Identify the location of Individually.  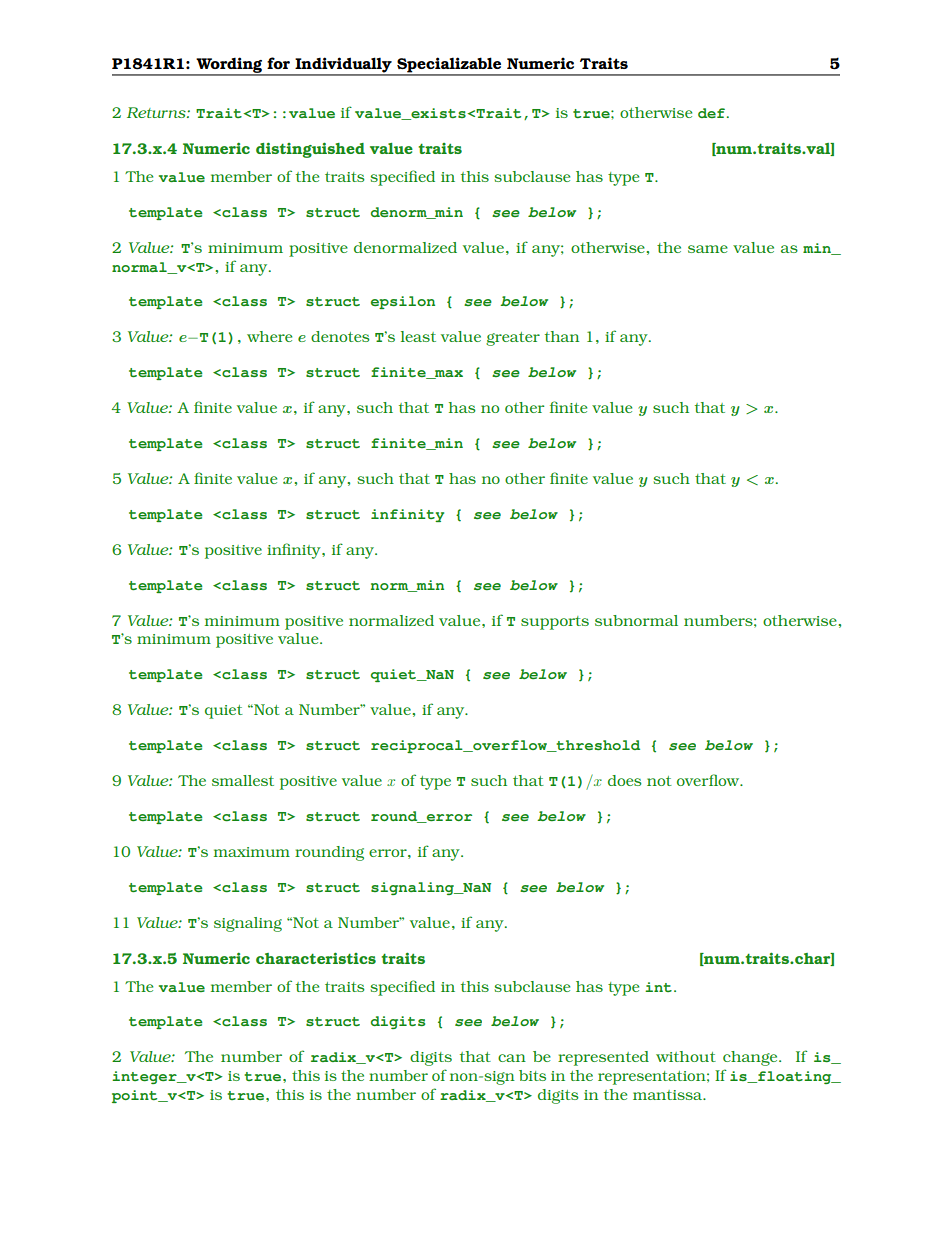
(343, 66).
